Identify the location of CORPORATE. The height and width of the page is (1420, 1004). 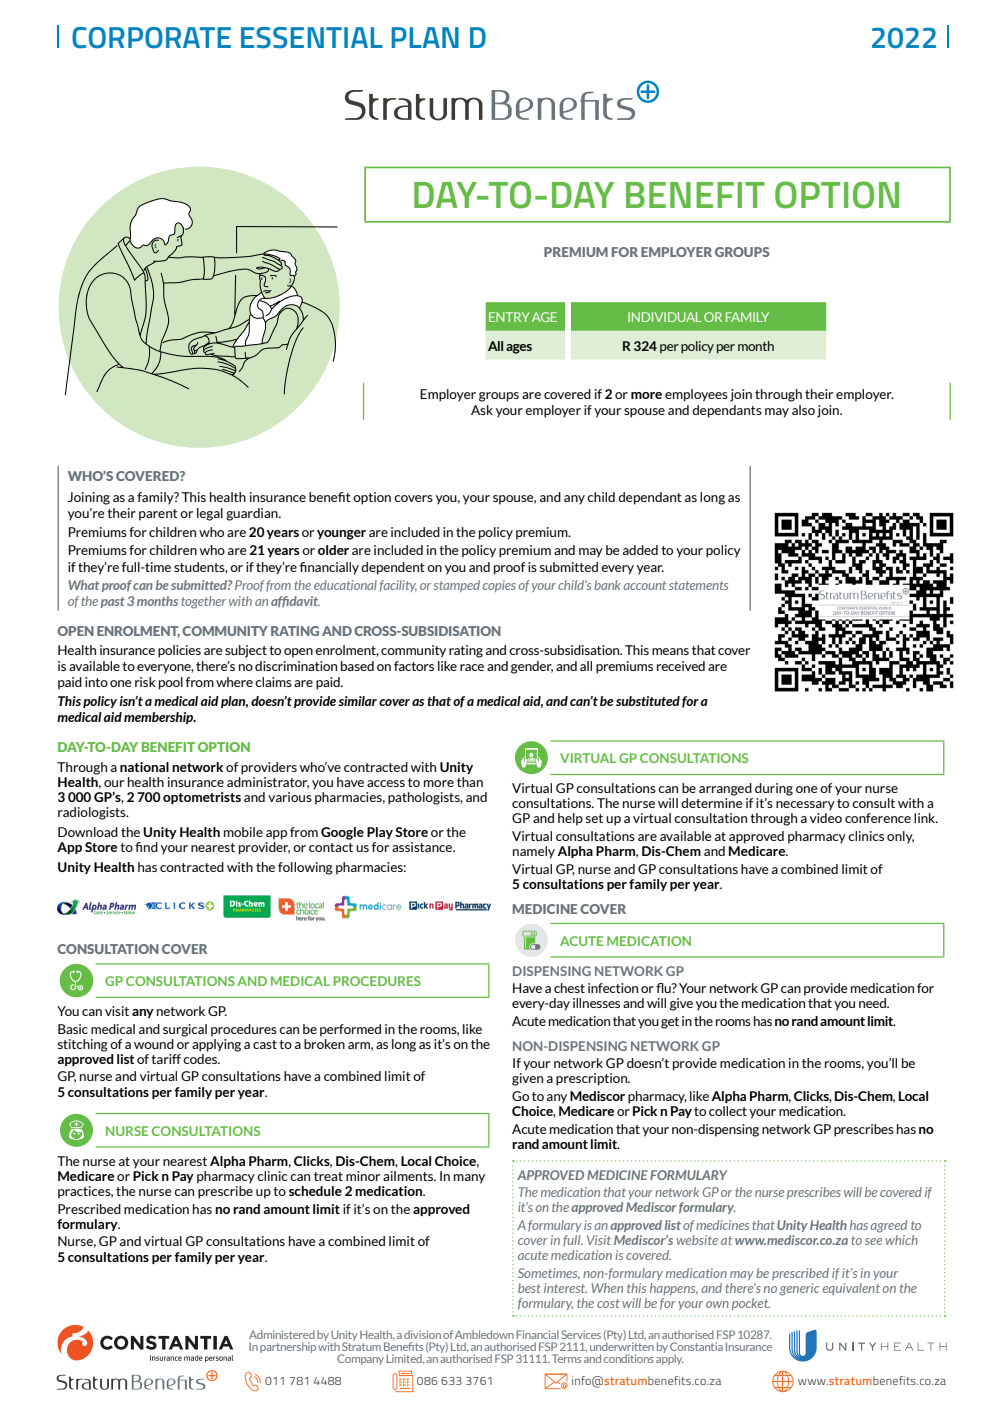
(151, 38).
